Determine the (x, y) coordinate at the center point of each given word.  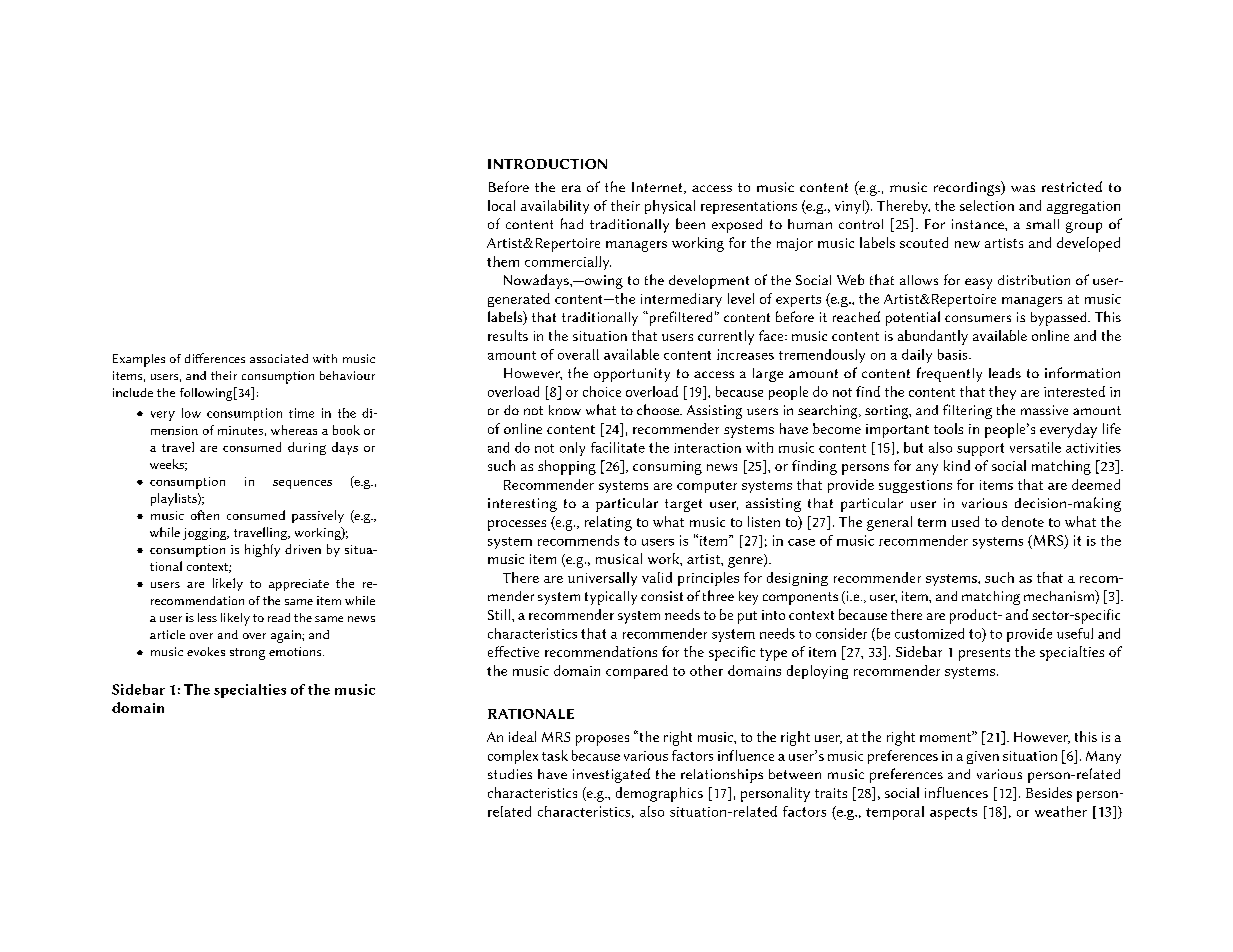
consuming (667, 468)
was (1023, 188)
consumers (978, 318)
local (501, 205)
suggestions (915, 486)
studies (510, 774)
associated (279, 358)
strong (247, 654)
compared (637, 672)
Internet (658, 188)
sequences (302, 484)
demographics (659, 794)
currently (726, 337)
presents (984, 654)
